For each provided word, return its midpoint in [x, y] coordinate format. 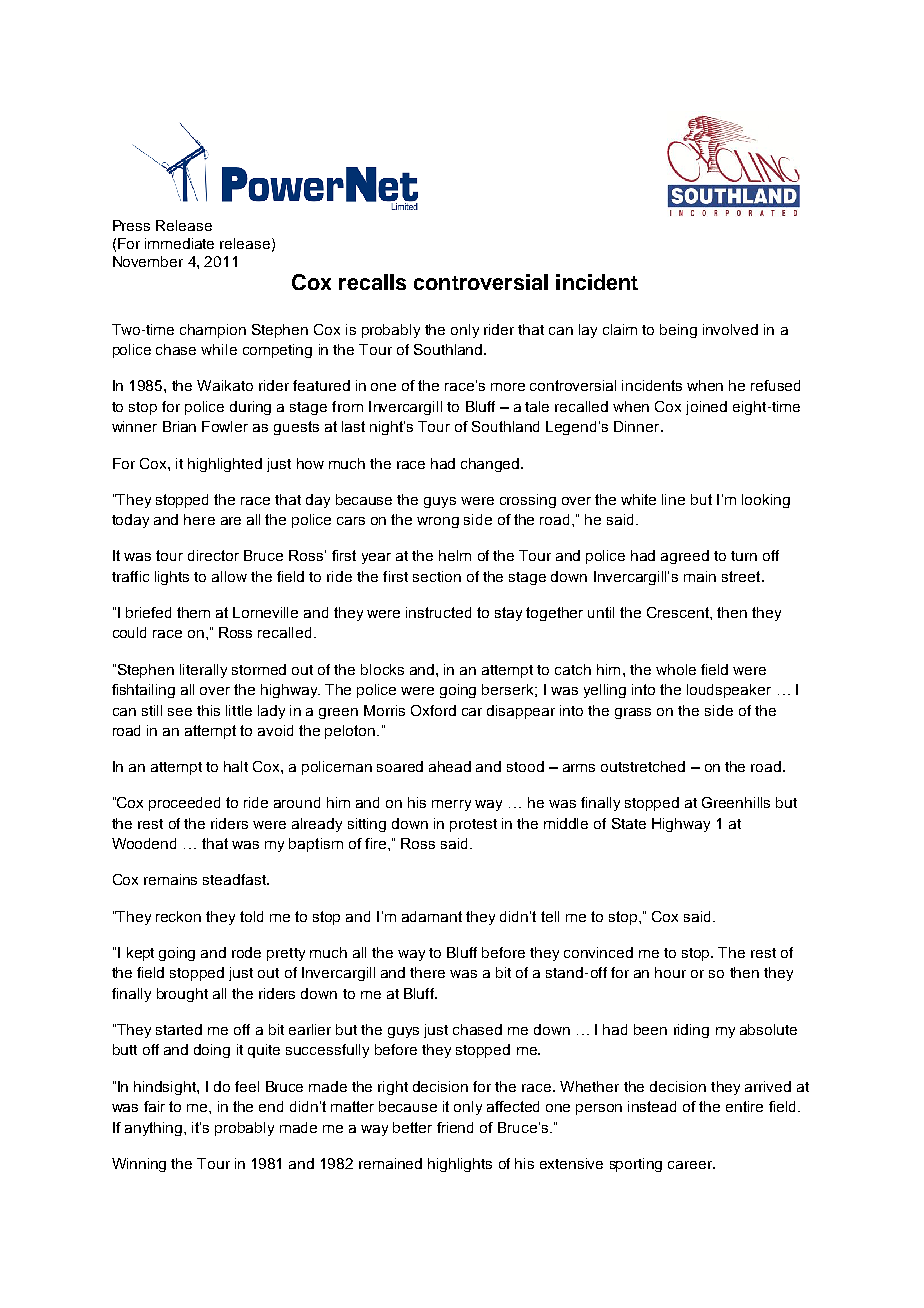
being [678, 331]
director [213, 555]
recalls [372, 282]
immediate [179, 243]
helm [455, 555]
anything [155, 1129]
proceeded [184, 804]
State [629, 823]
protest [473, 825]
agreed [685, 557]
